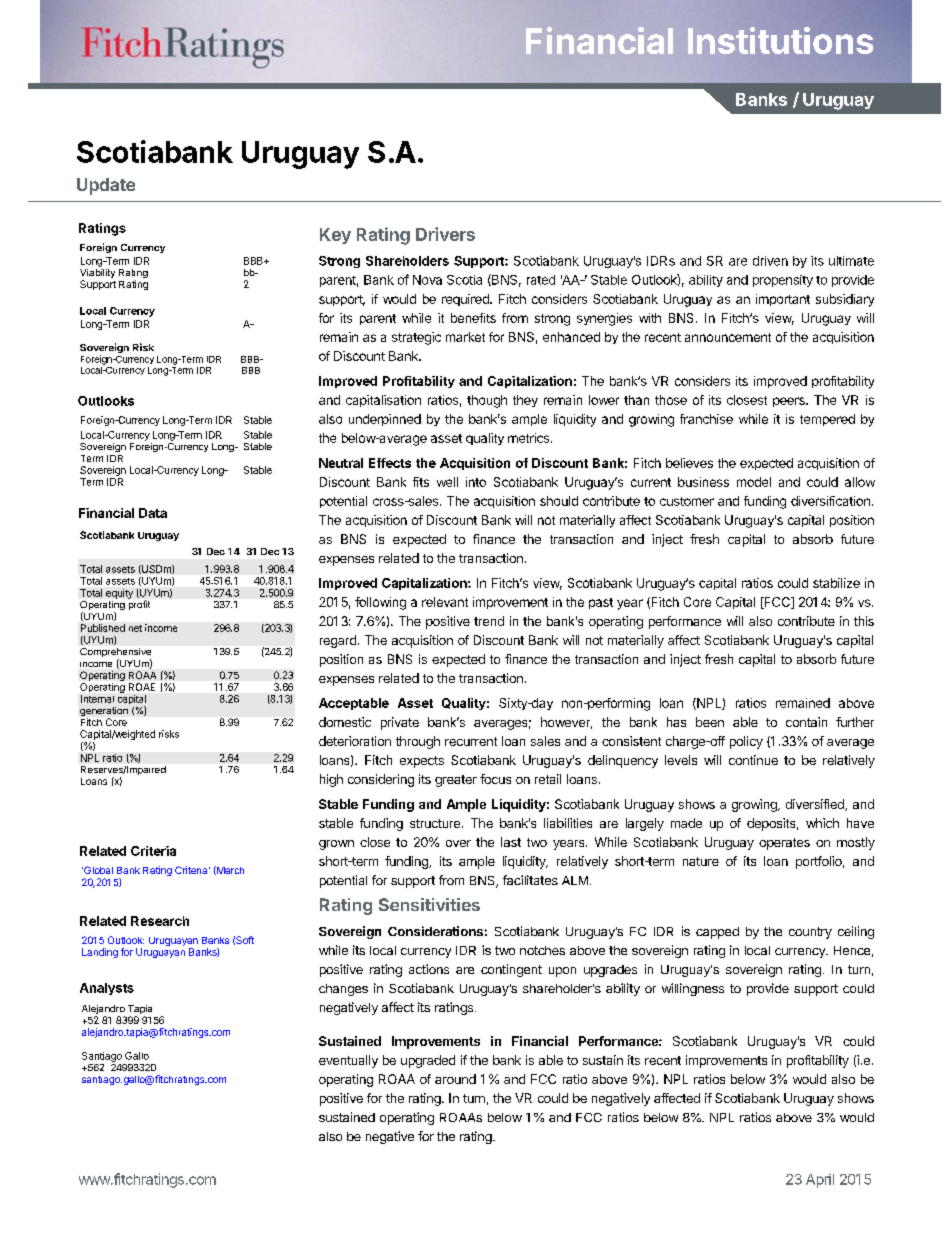 This document has width=952, height=1233. What do you see at coordinates (106, 186) in the document?
I see `Update` at bounding box center [106, 186].
